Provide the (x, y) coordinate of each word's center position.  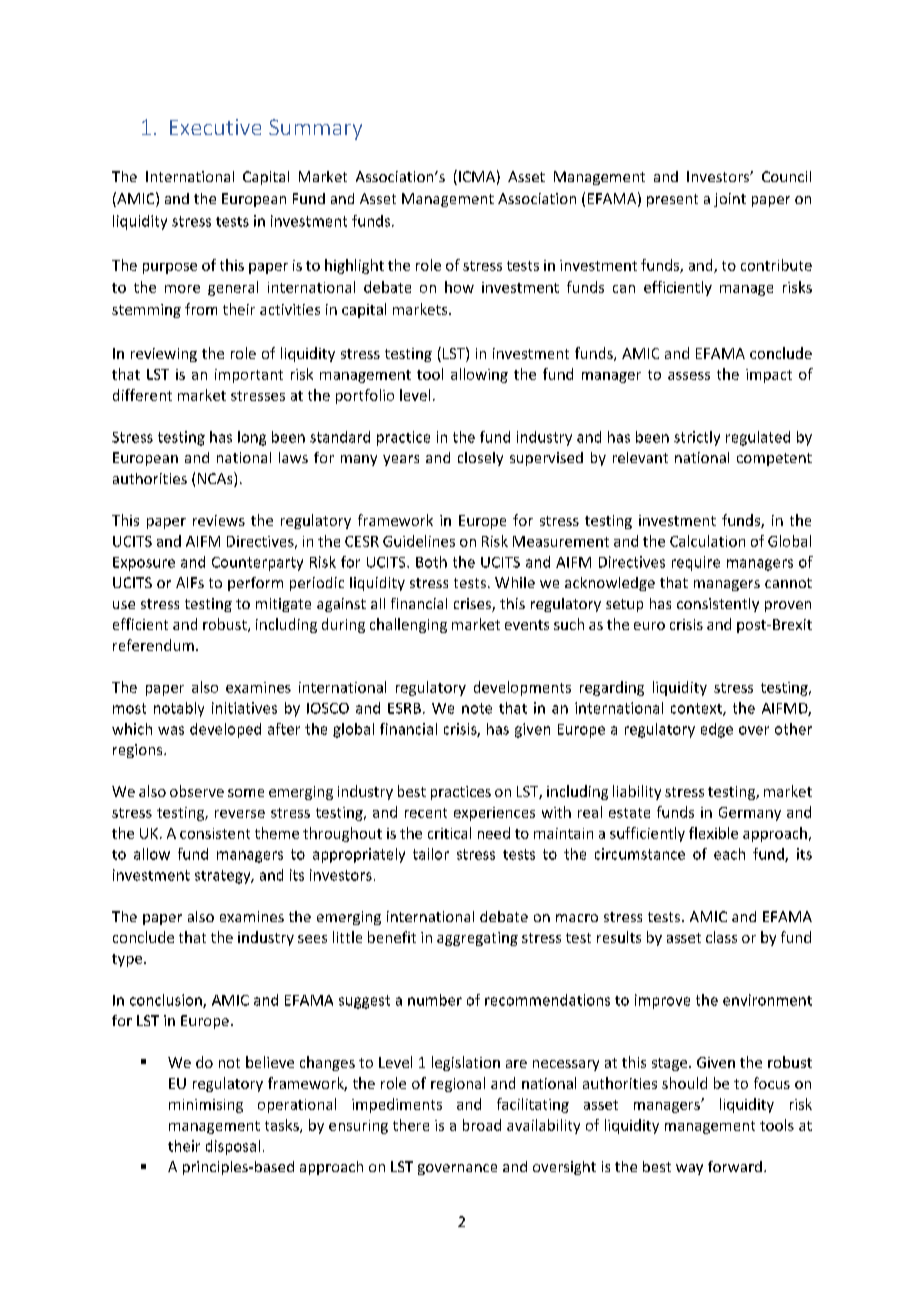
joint (730, 200)
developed (225, 730)
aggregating (477, 939)
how (459, 287)
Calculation (707, 541)
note (477, 708)
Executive (215, 127)
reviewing (164, 355)
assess (689, 376)
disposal (233, 1147)
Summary (315, 129)
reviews (219, 520)
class (721, 937)
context (697, 709)
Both (431, 562)
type (128, 960)
